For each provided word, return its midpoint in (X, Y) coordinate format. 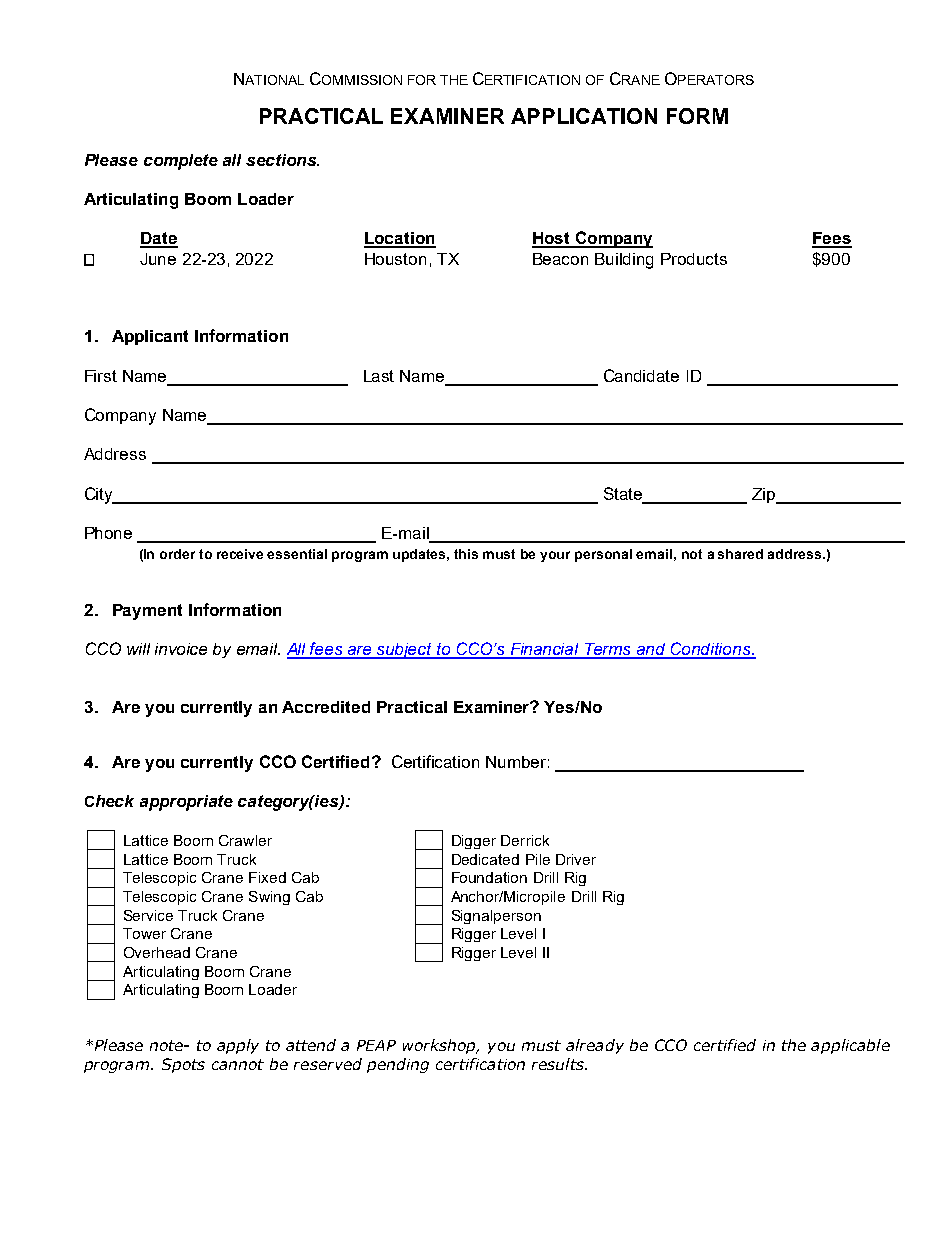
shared (740, 554)
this (466, 554)
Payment (147, 612)
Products (694, 259)
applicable (850, 1046)
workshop (440, 1046)
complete (181, 162)
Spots (183, 1065)
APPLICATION (584, 116)
